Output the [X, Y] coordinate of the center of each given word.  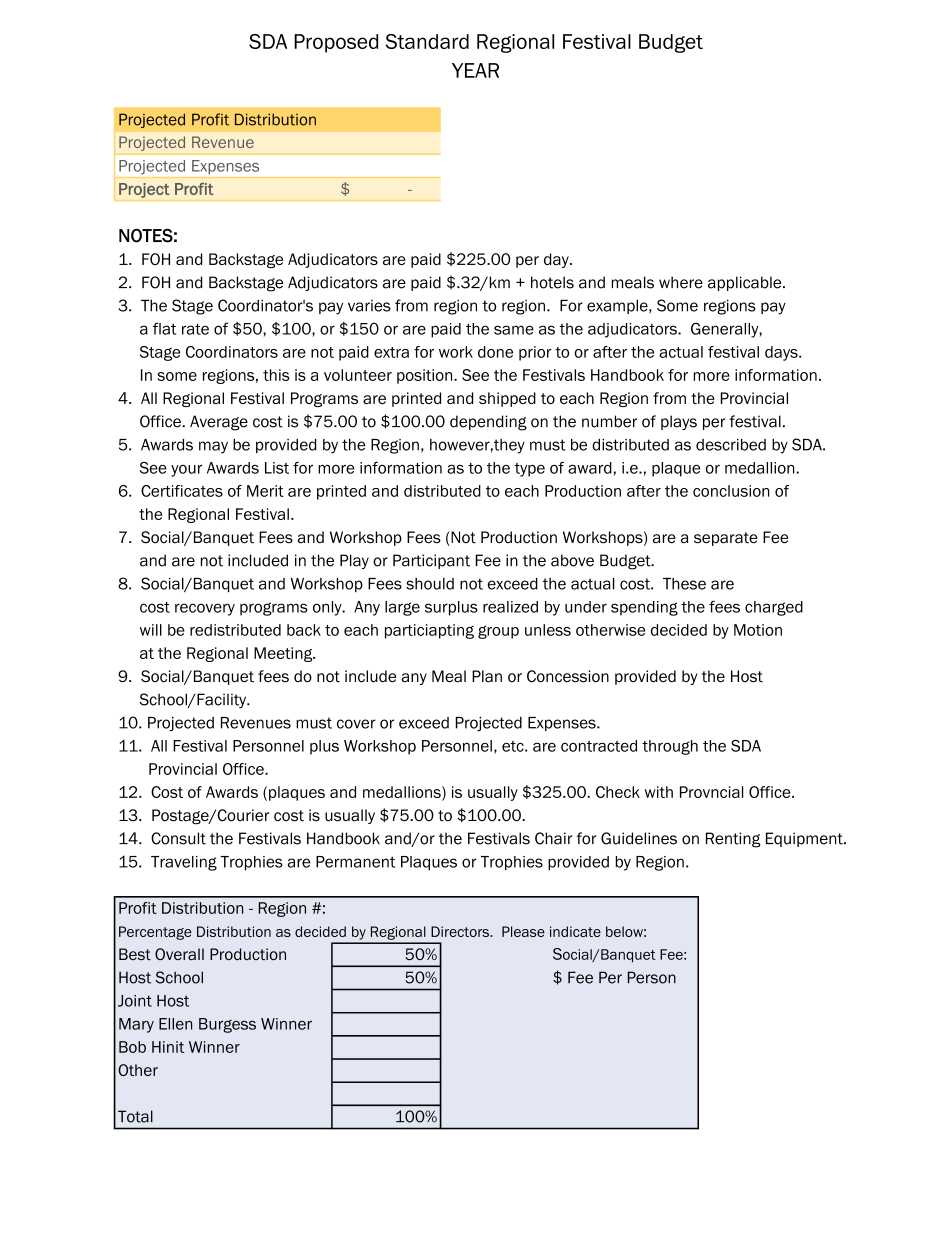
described [731, 445]
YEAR [475, 70]
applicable [746, 283]
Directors [461, 931]
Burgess [227, 1025]
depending [488, 423]
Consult [178, 838]
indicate [575, 931]
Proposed [336, 43]
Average [219, 423]
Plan [487, 676]
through [670, 747]
